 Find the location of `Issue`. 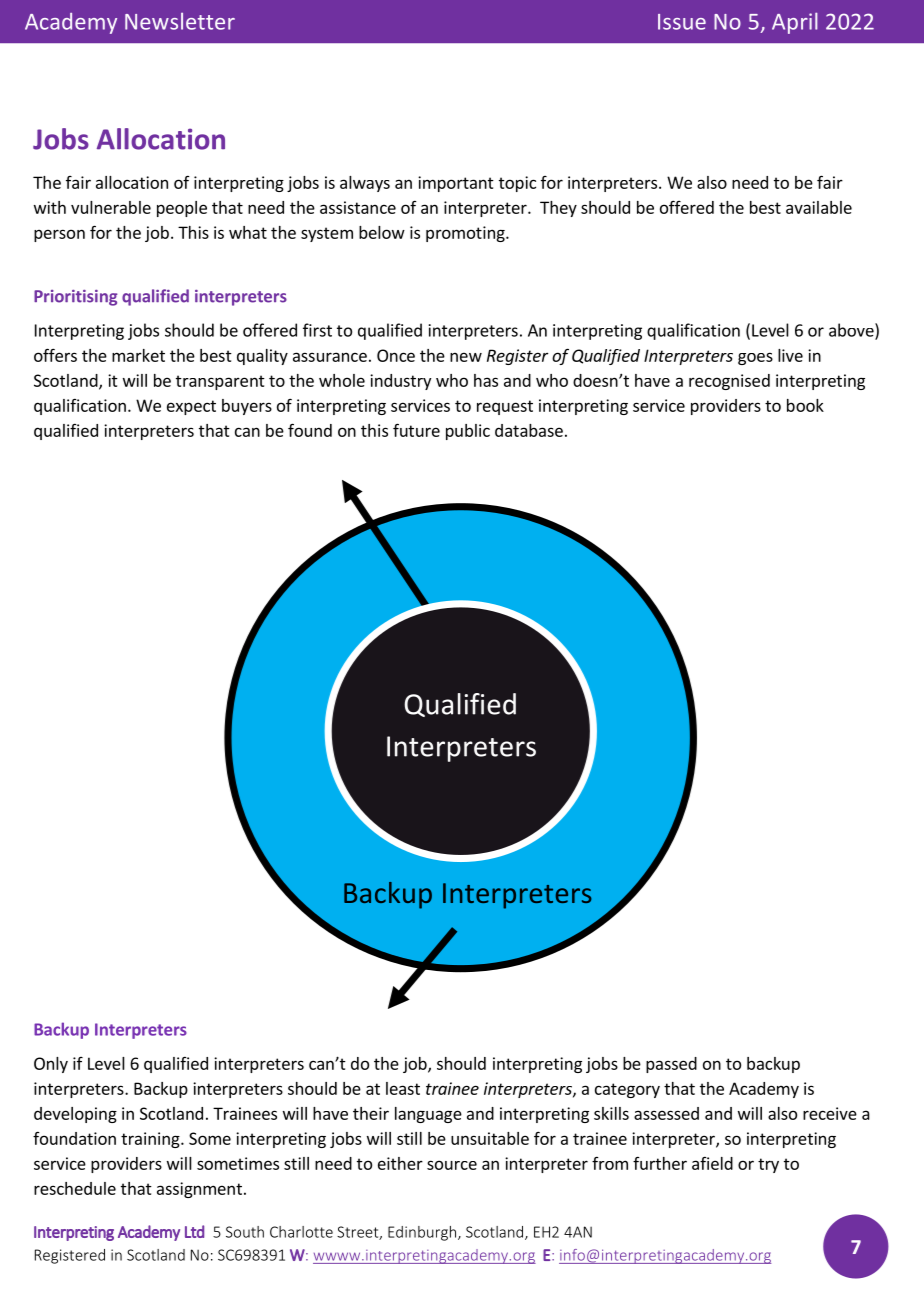

Issue is located at coordinates (682, 22).
